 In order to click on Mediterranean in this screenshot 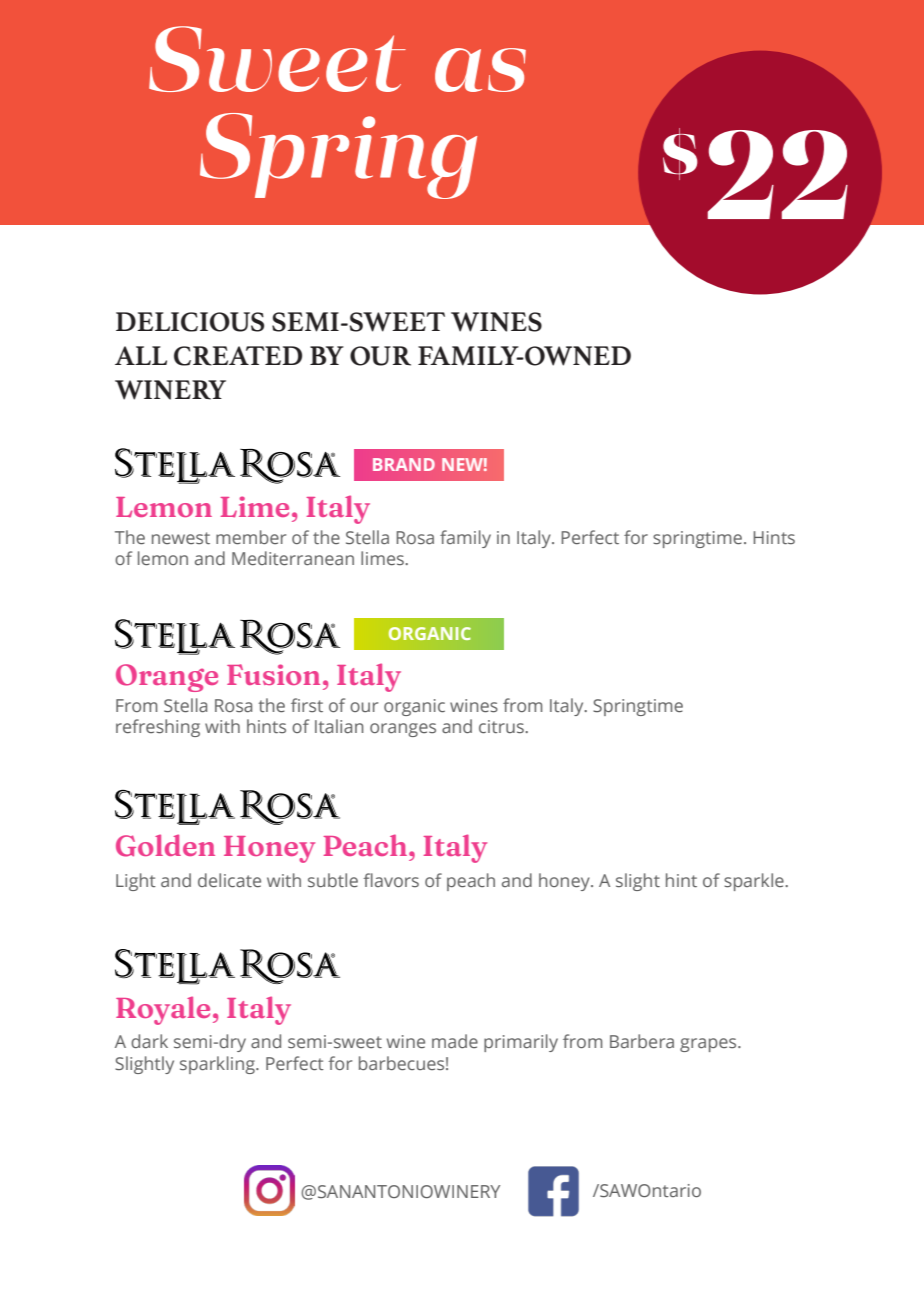, I will do `click(293, 558)`.
